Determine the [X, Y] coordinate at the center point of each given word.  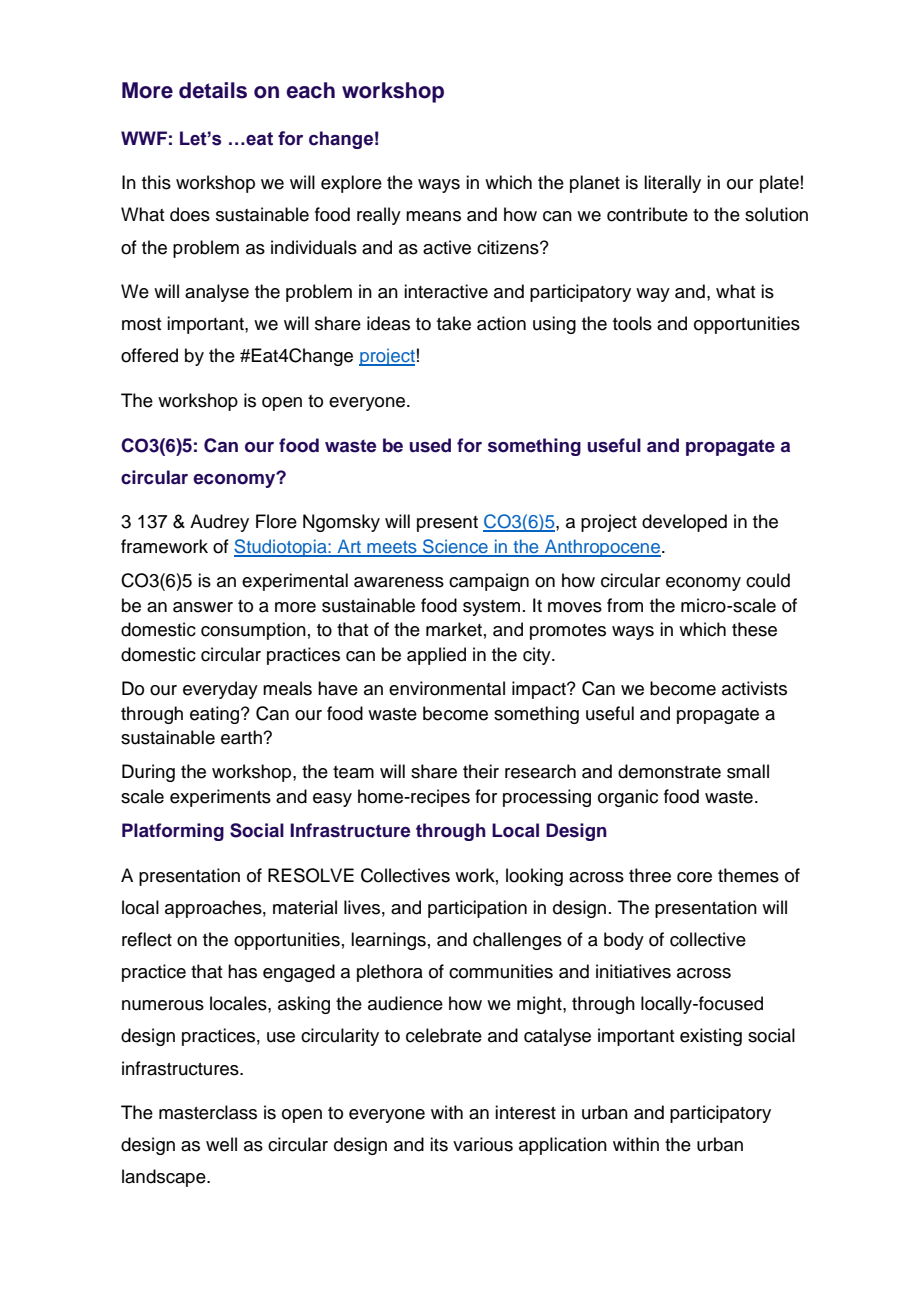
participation [477, 909]
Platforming [173, 832]
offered [149, 355]
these [754, 629]
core [694, 877]
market [454, 629]
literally [672, 184]
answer [203, 607]
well [221, 1144]
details [213, 90]
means [433, 216]
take [454, 323]
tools [632, 323]
